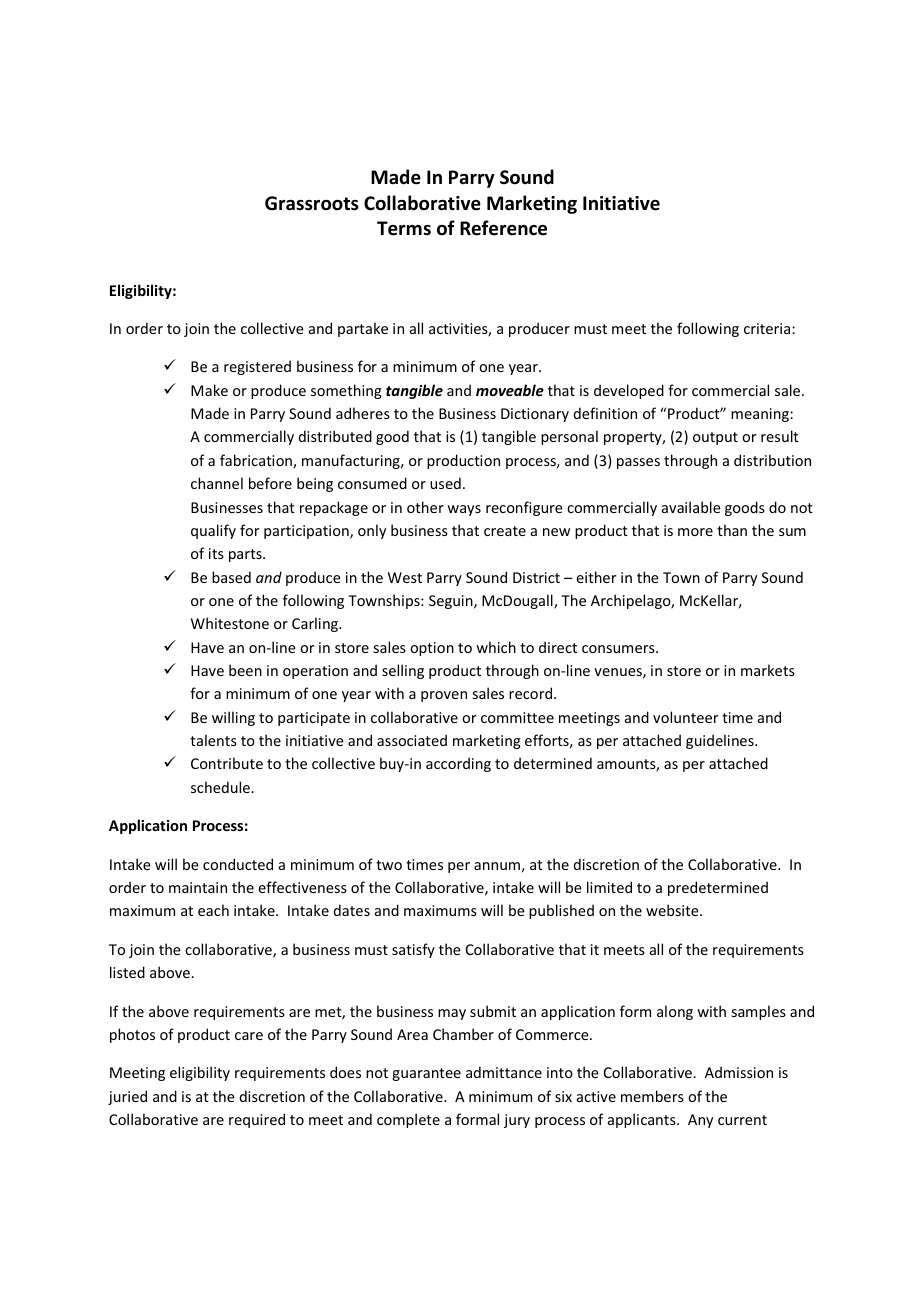 This screenshot has width=924, height=1308. I want to click on two, so click(389, 865).
